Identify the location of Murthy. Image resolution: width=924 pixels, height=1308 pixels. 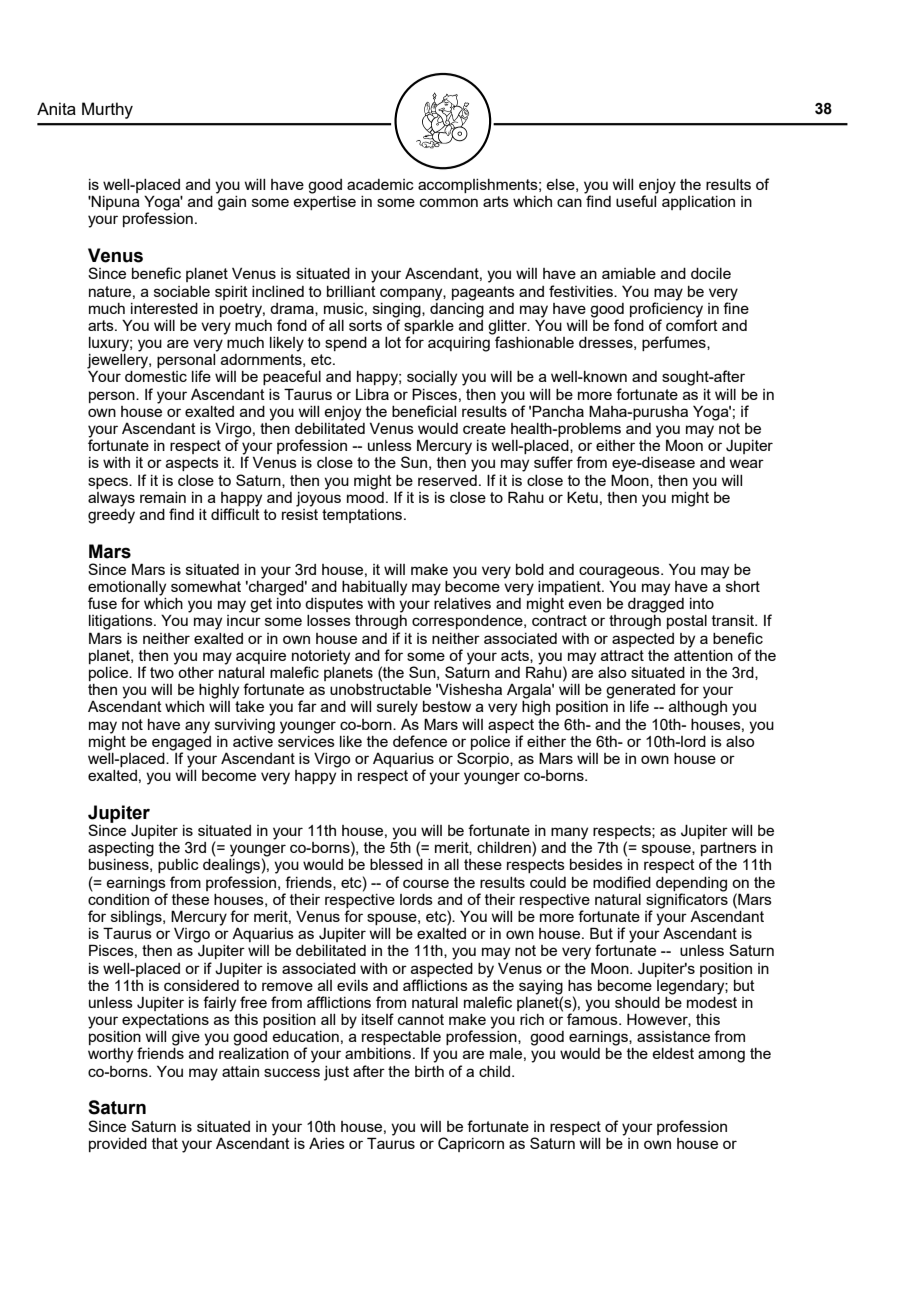
(107, 110).
